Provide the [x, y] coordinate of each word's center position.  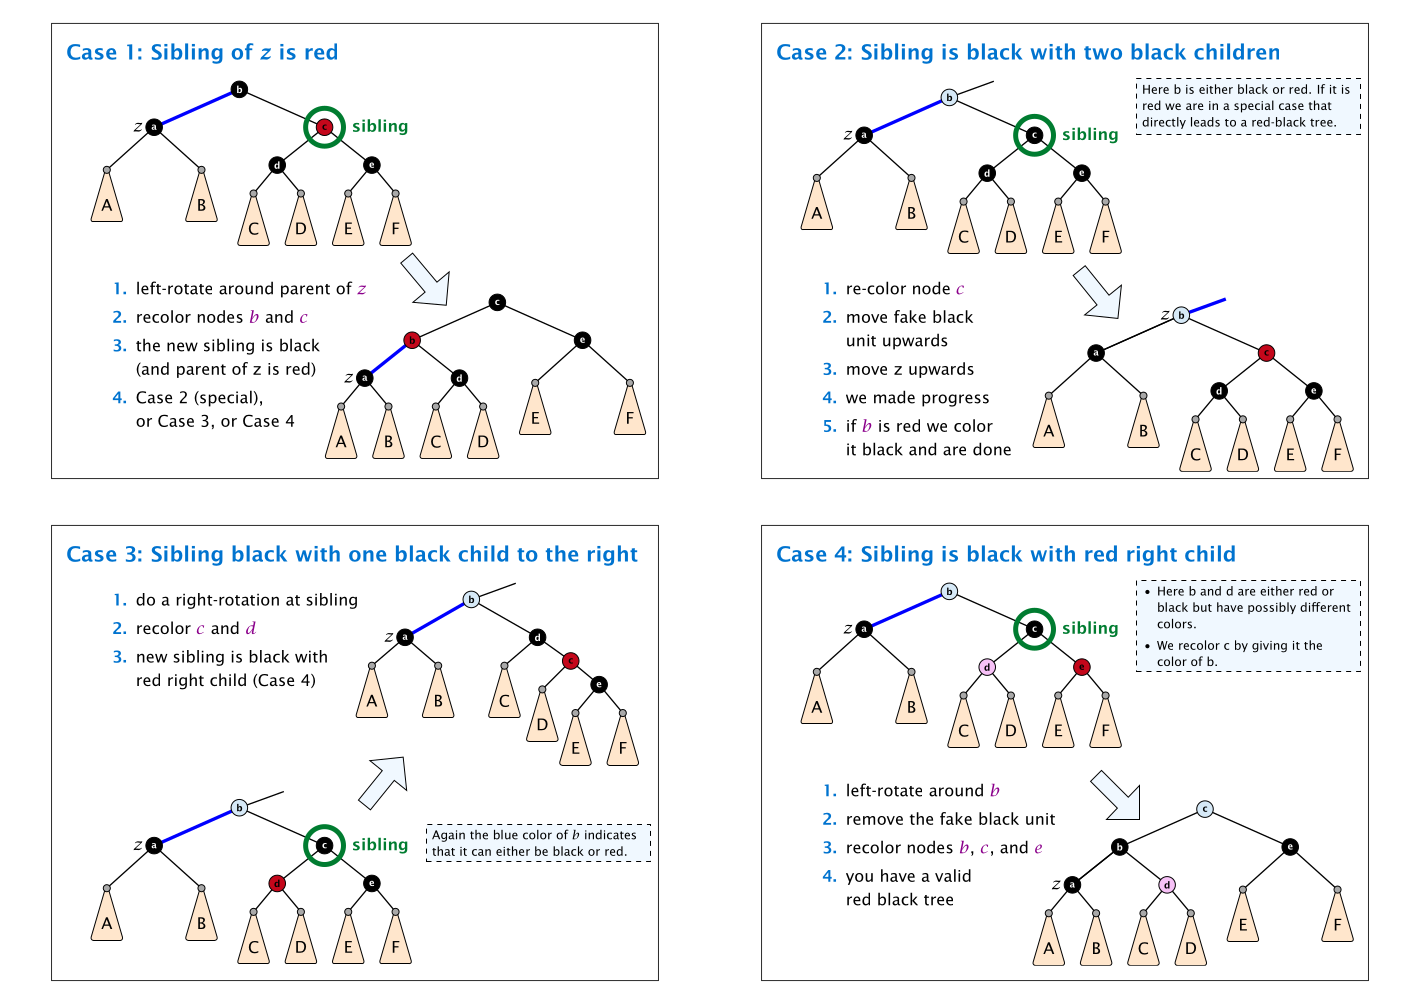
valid [953, 875]
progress [955, 400]
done [992, 449]
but [1202, 607]
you [859, 879]
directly [1164, 123]
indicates [610, 835]
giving [1269, 647]
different [1325, 607]
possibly [1272, 608]
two [1103, 53]
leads [1205, 122]
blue [506, 835]
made [894, 397]
